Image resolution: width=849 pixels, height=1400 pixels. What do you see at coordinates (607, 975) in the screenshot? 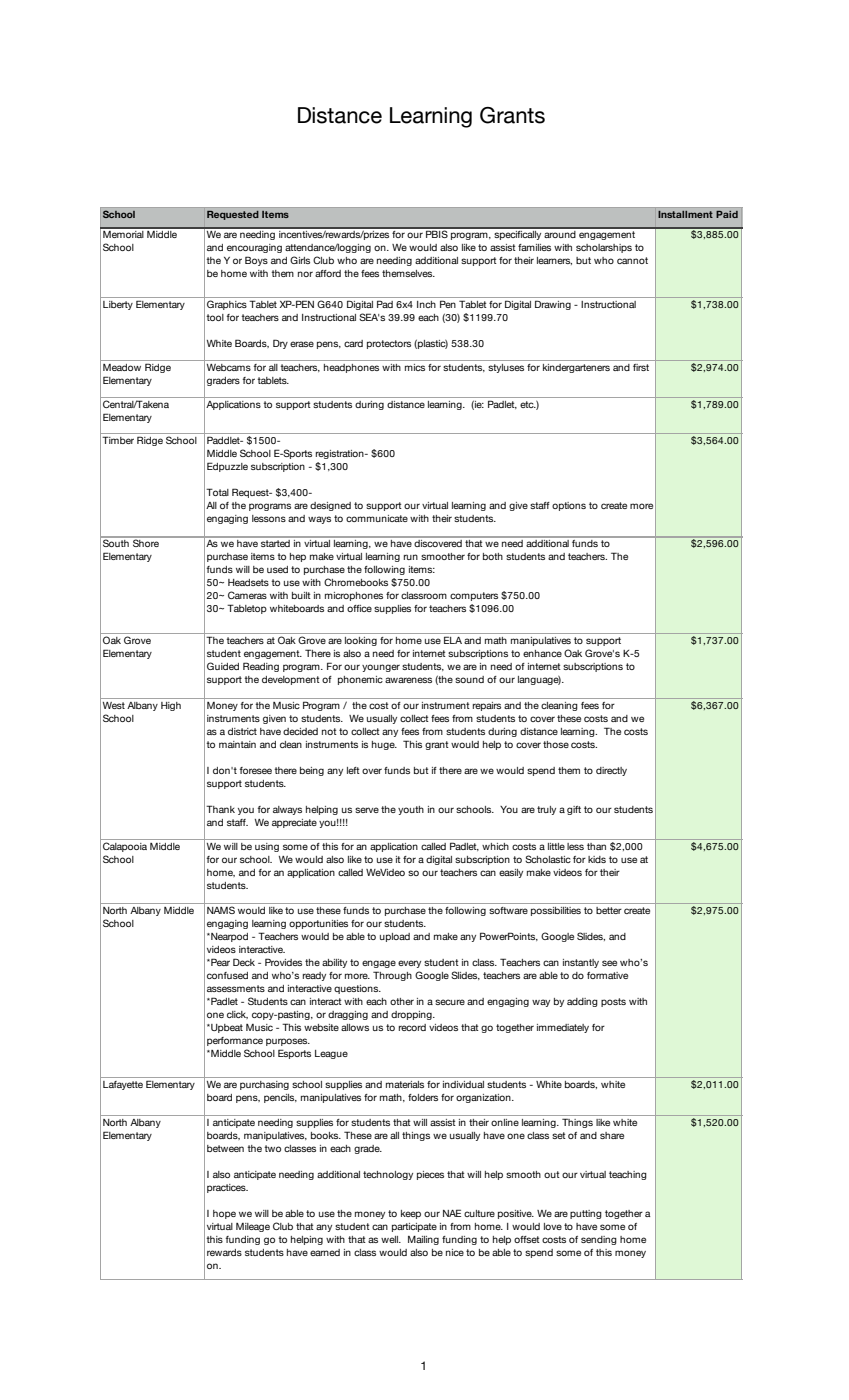
I see `formative` at bounding box center [607, 975].
